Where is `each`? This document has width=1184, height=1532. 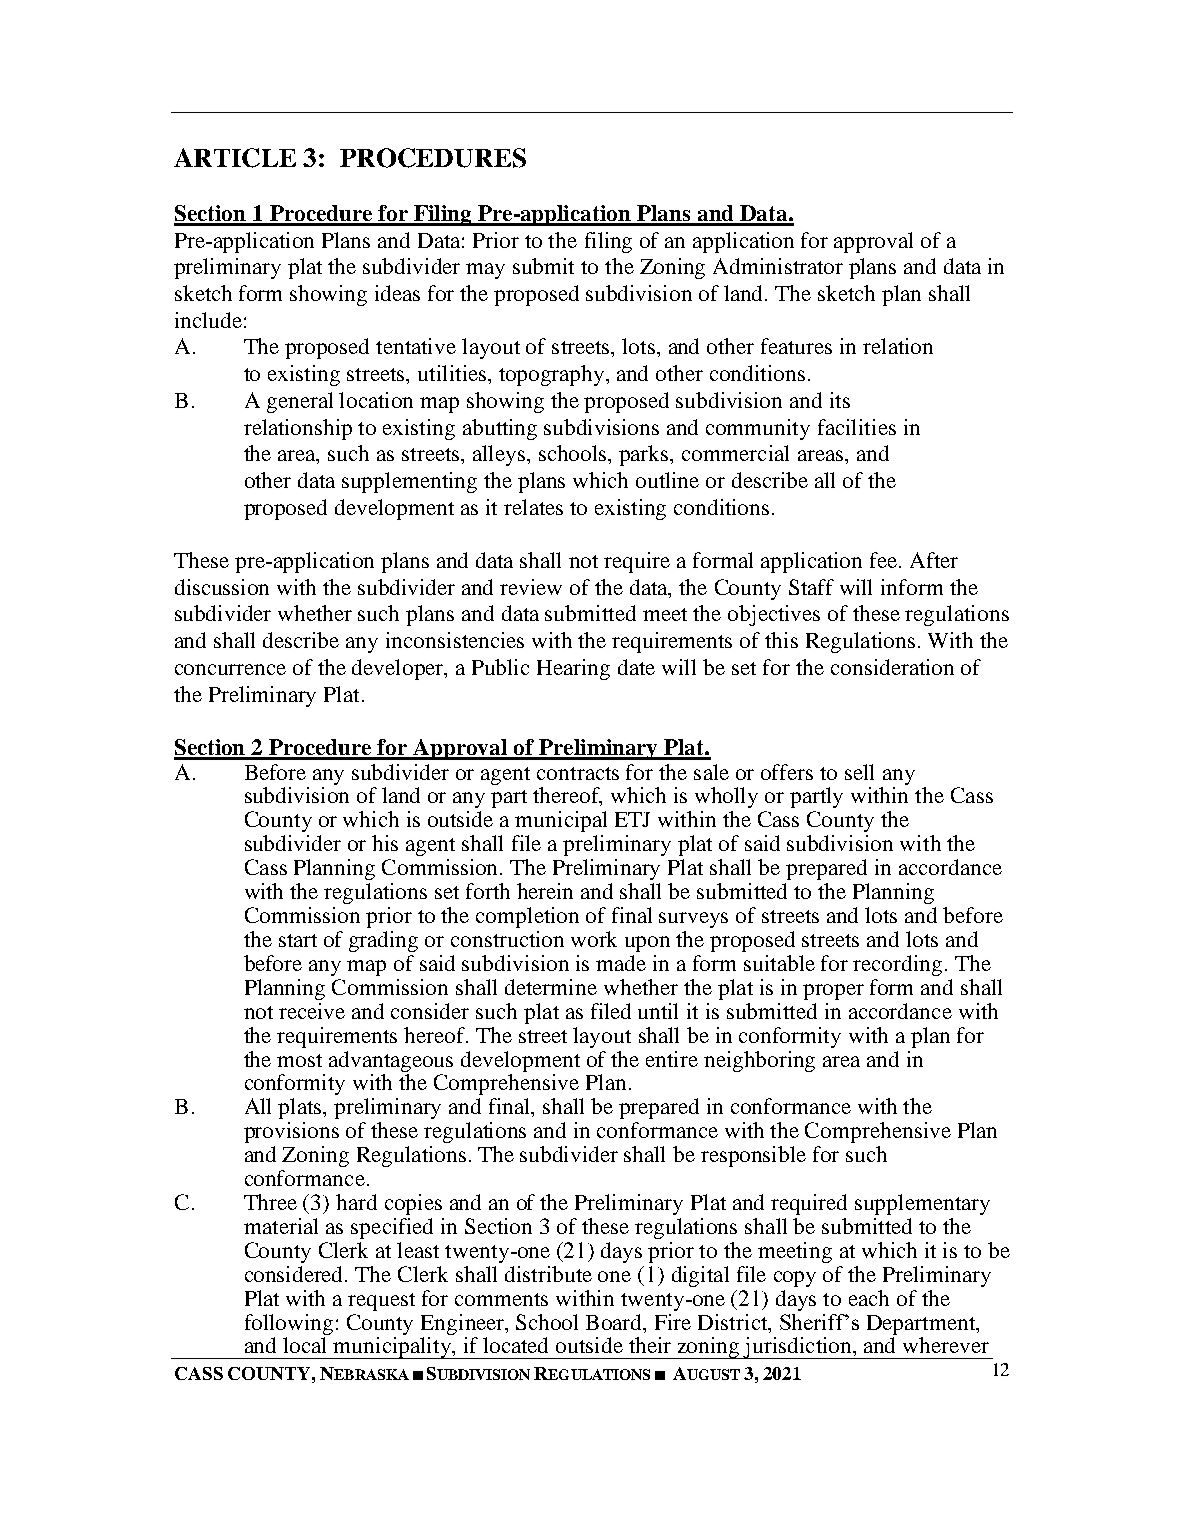
each is located at coordinates (869, 1298).
